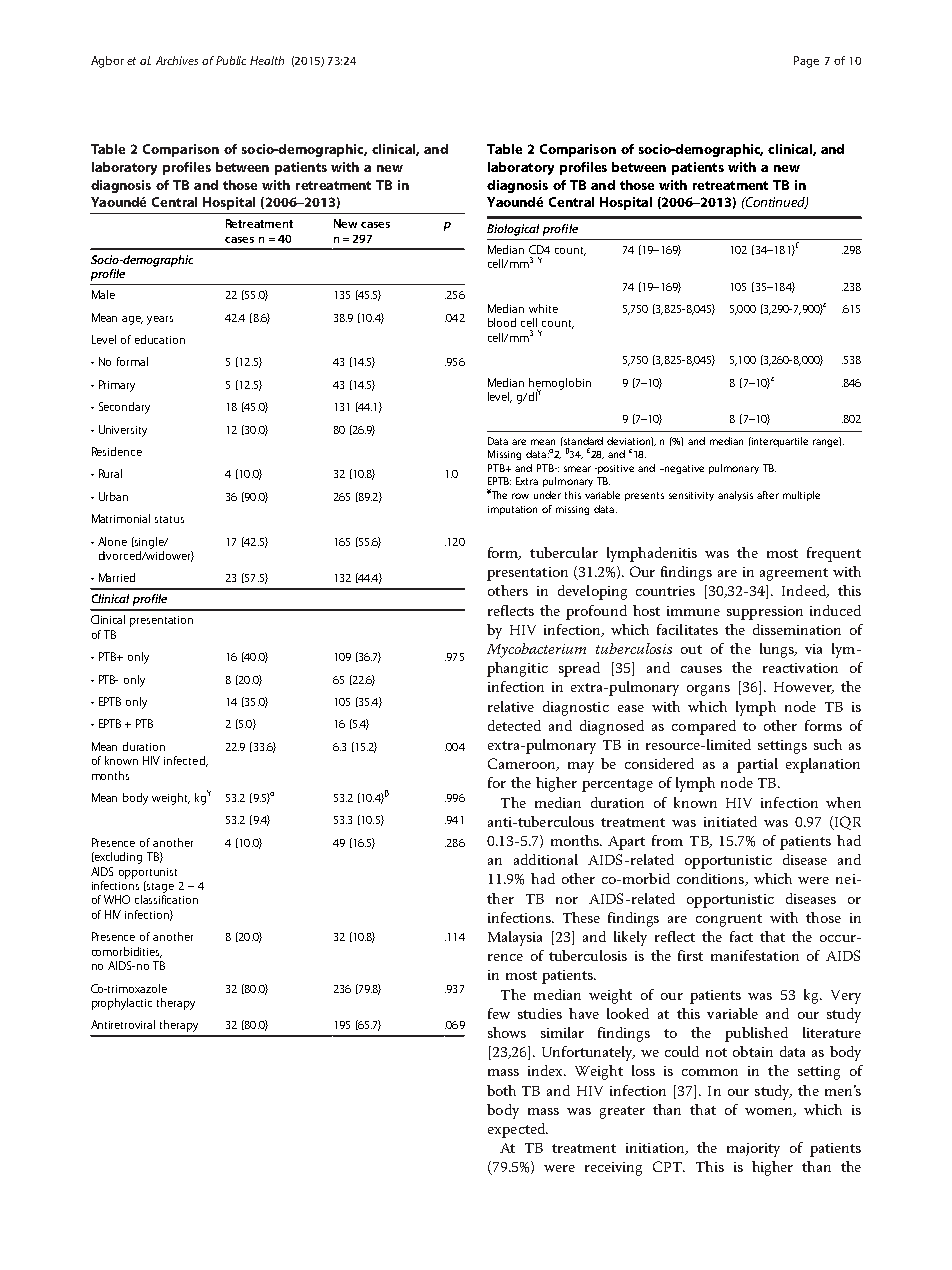  I want to click on infected, so click(185, 761).
